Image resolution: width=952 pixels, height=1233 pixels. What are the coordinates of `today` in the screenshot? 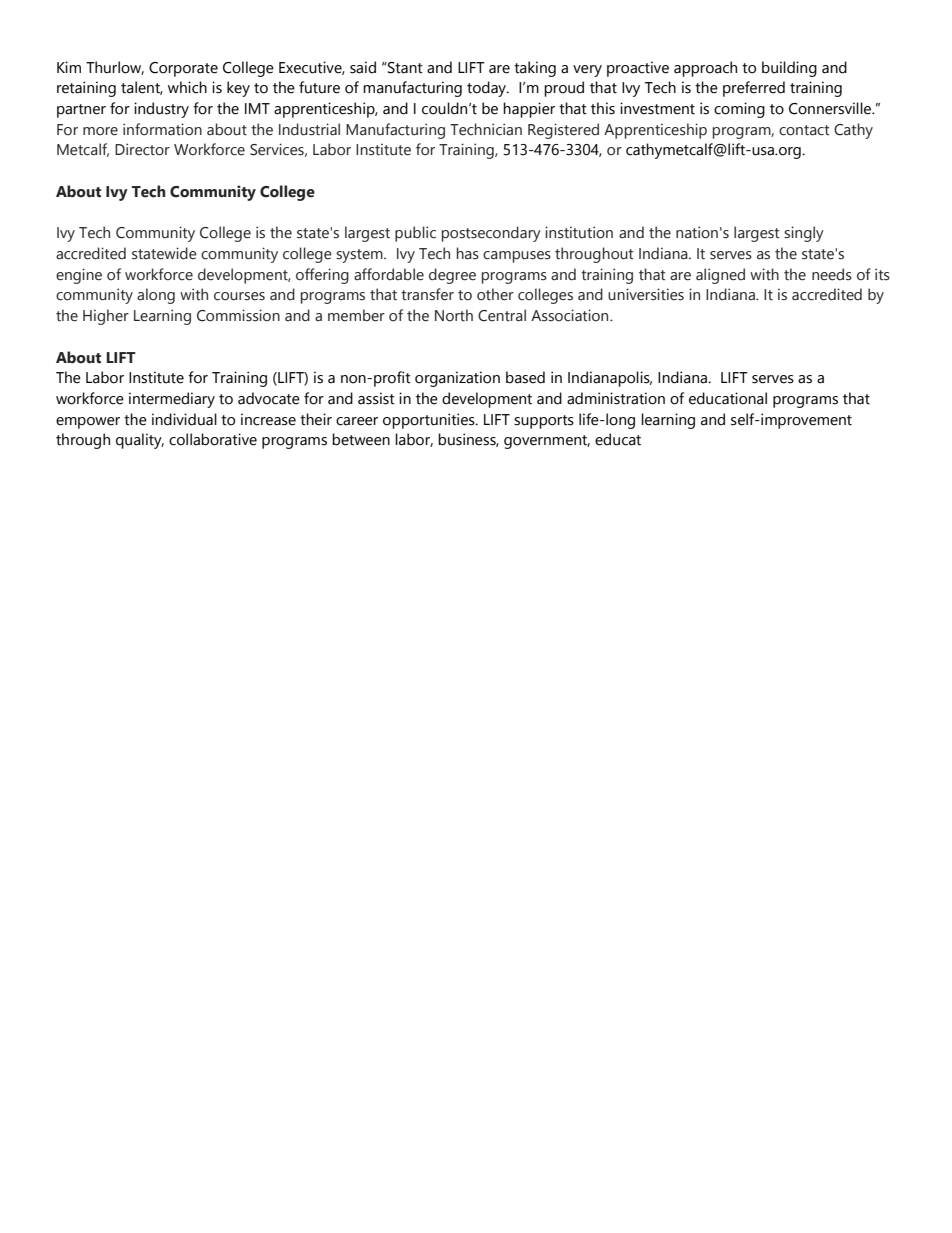 It's located at (488, 89).
